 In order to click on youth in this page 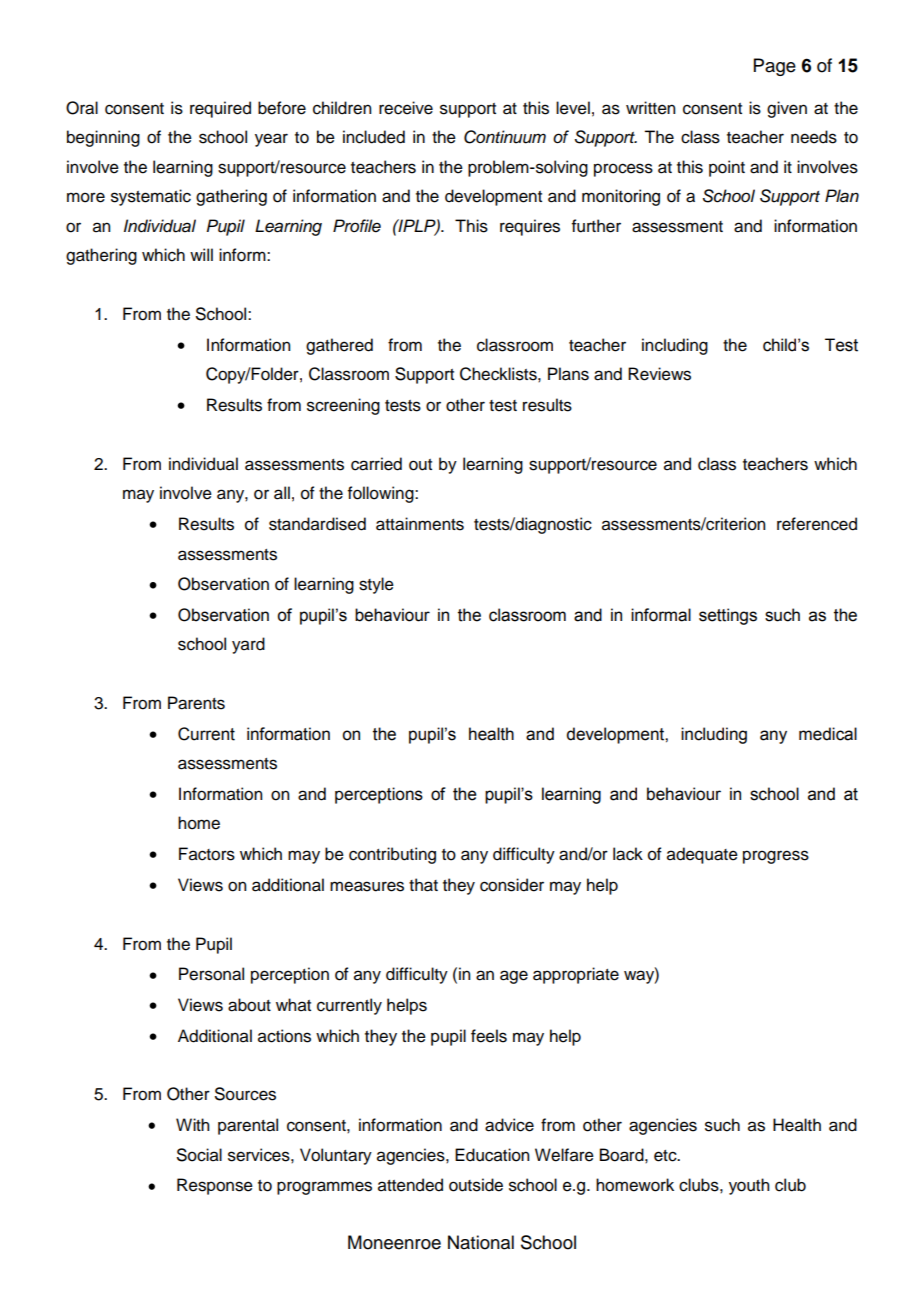, I will do `click(749, 1186)`.
